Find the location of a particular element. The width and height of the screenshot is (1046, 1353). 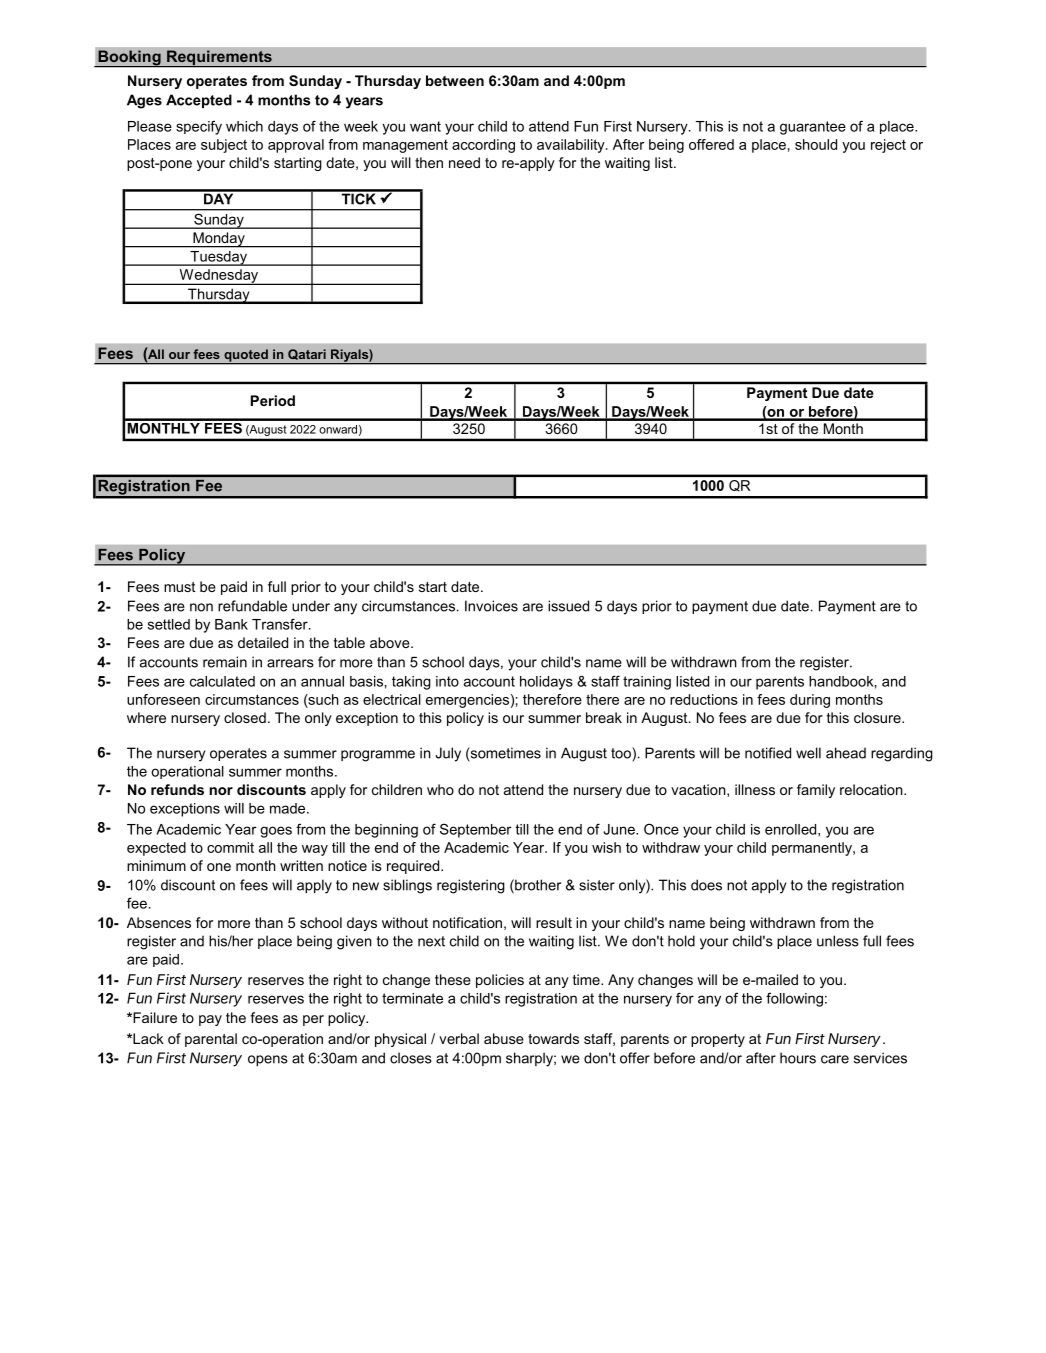

Invoices is located at coordinates (491, 606).
